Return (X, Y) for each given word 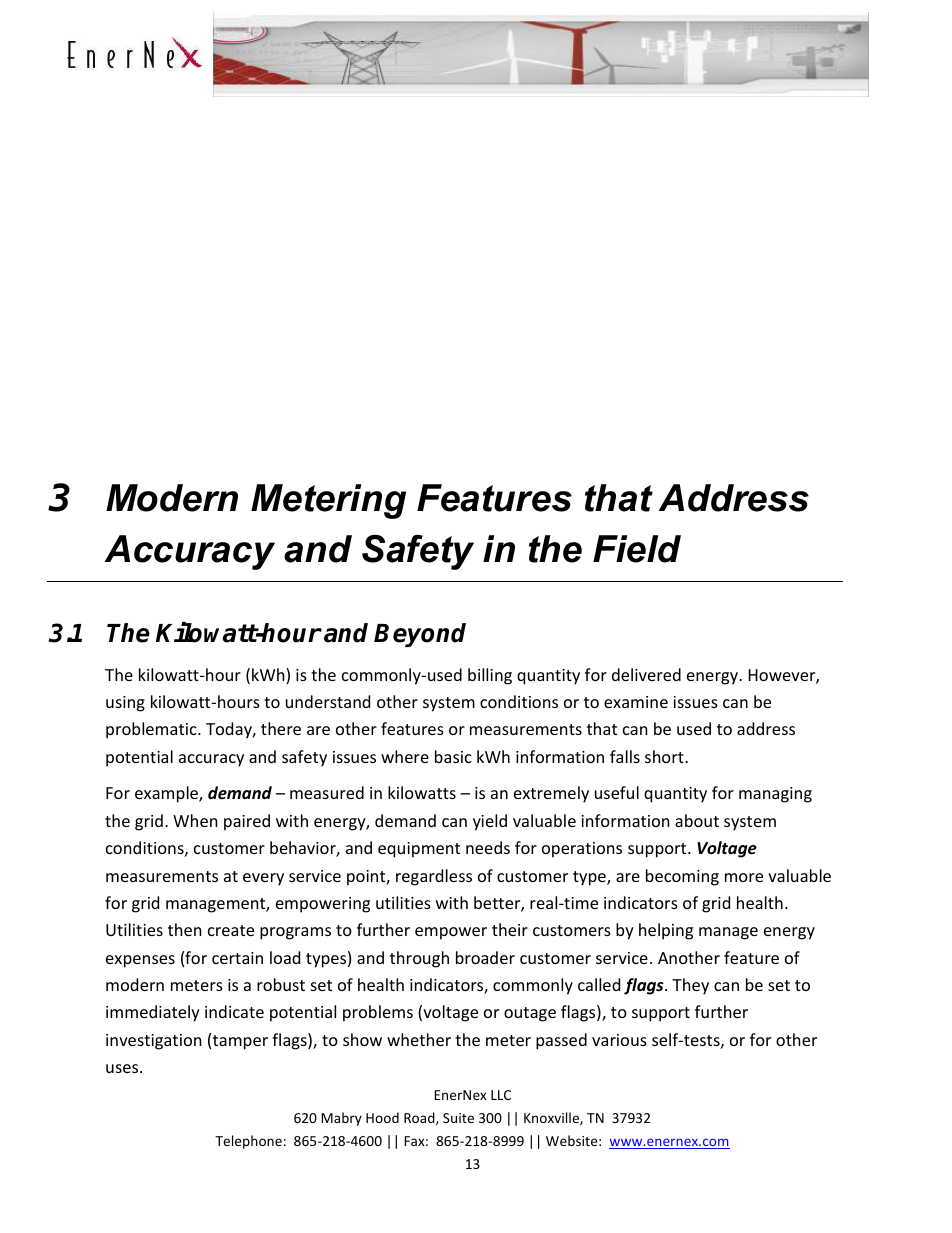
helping (666, 931)
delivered (646, 674)
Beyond (420, 635)
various (619, 1040)
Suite (458, 1118)
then (185, 929)
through (419, 959)
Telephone (248, 1142)
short (665, 756)
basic (453, 756)
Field (637, 549)
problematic (152, 730)
